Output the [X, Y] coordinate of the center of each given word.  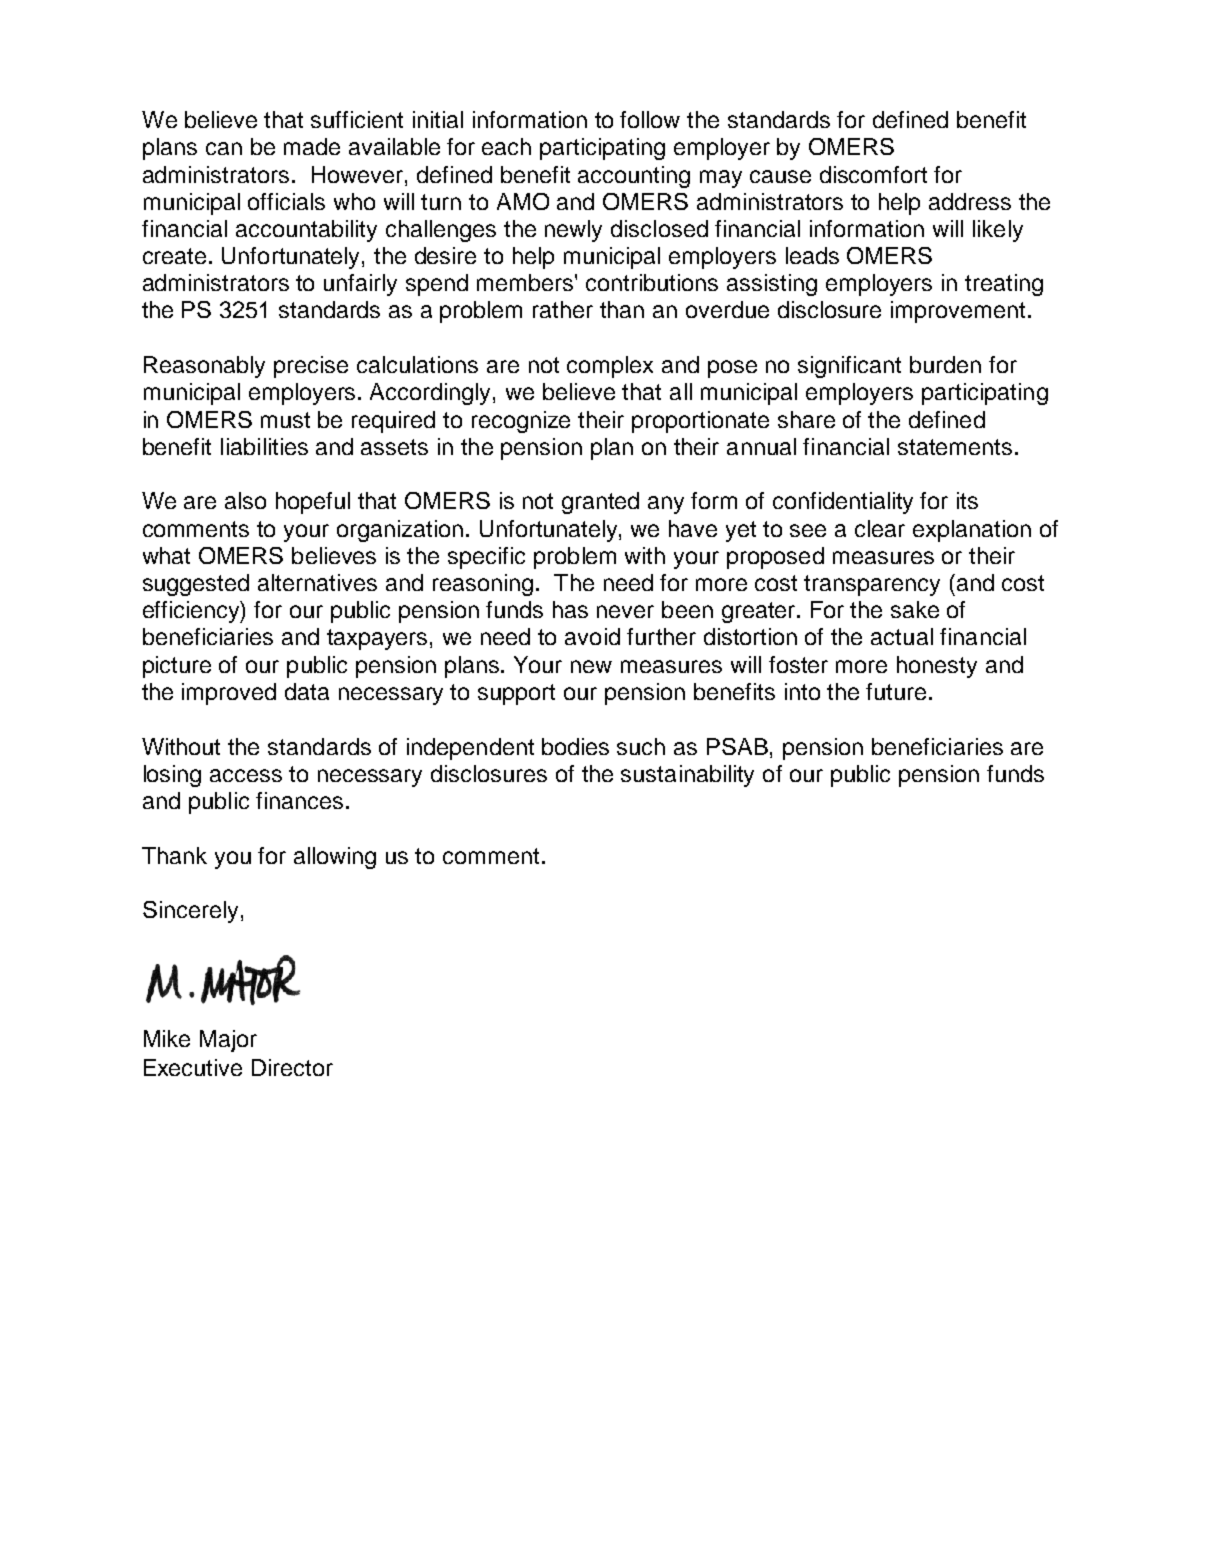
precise [311, 367]
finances [299, 800]
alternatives [317, 582]
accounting [634, 177]
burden [945, 364]
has [570, 609]
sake [915, 609]
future [896, 691]
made [312, 146]
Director [292, 1067]
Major [228, 1041]
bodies [575, 746]
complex [610, 367]
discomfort [873, 174]
